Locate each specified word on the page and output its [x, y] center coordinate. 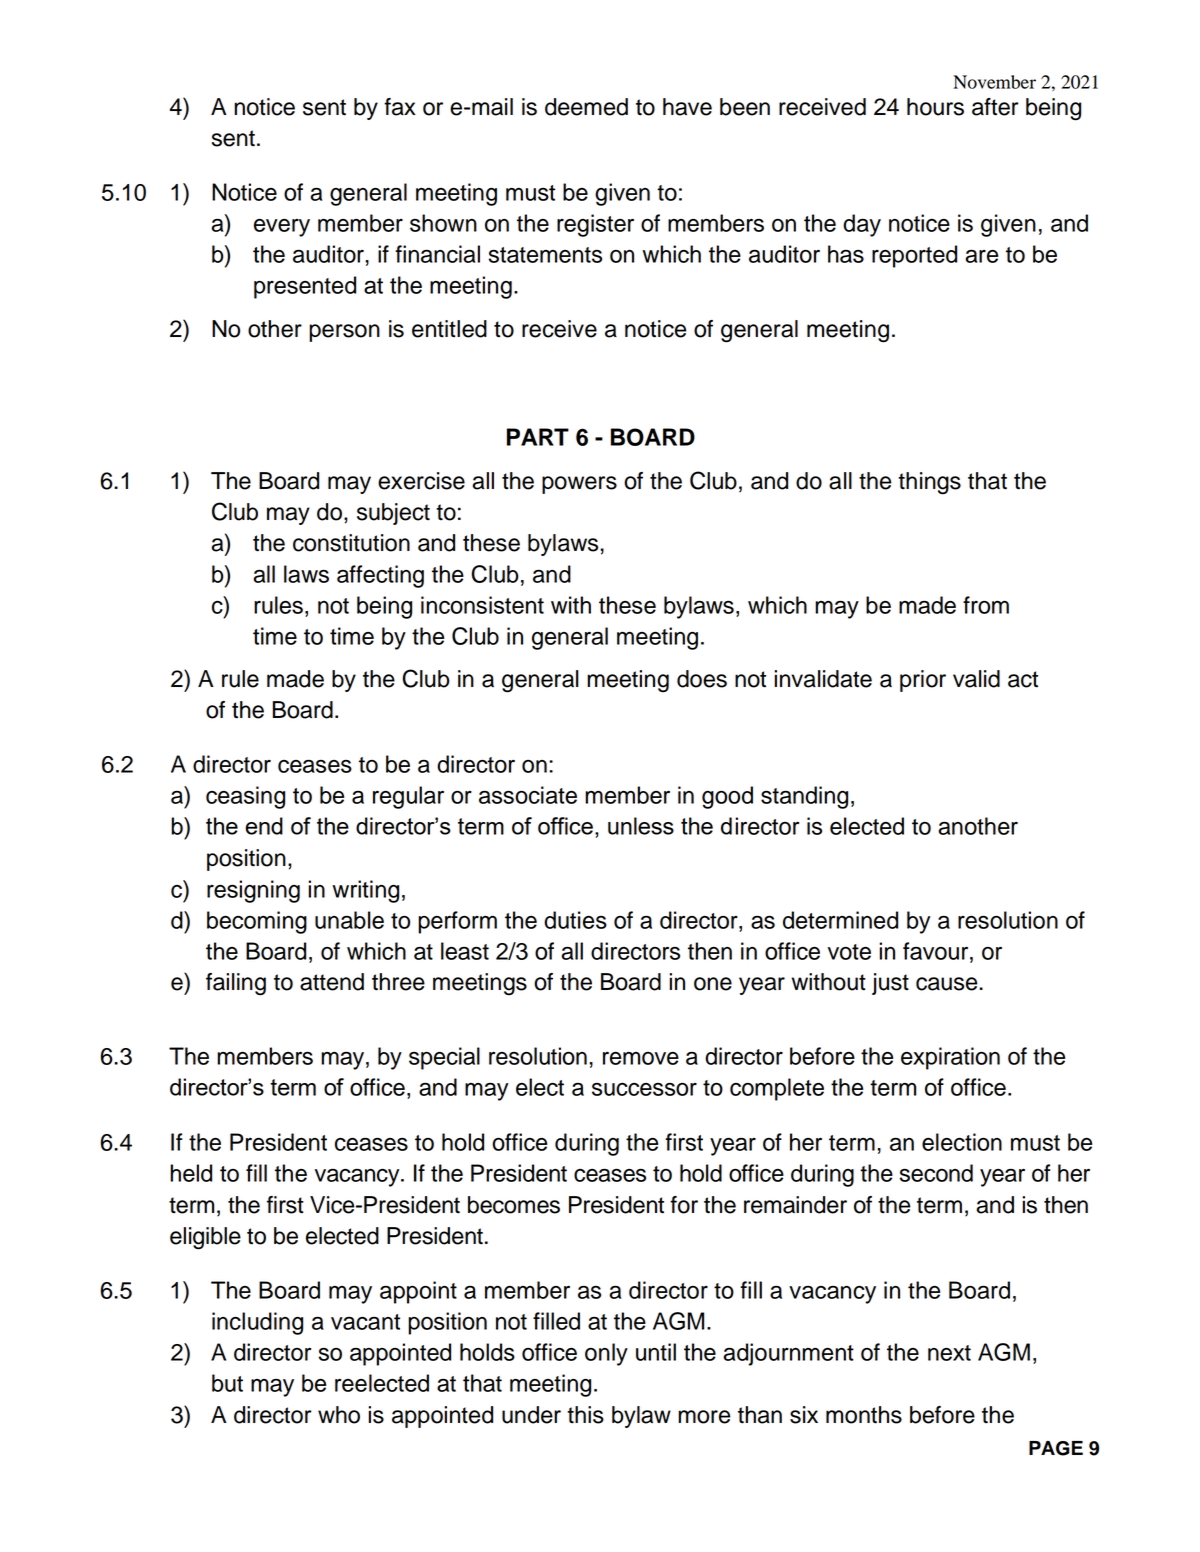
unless [641, 826]
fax [400, 107]
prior [923, 681]
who [339, 1415]
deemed [586, 107]
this [585, 1415]
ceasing [245, 797]
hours [935, 107]
